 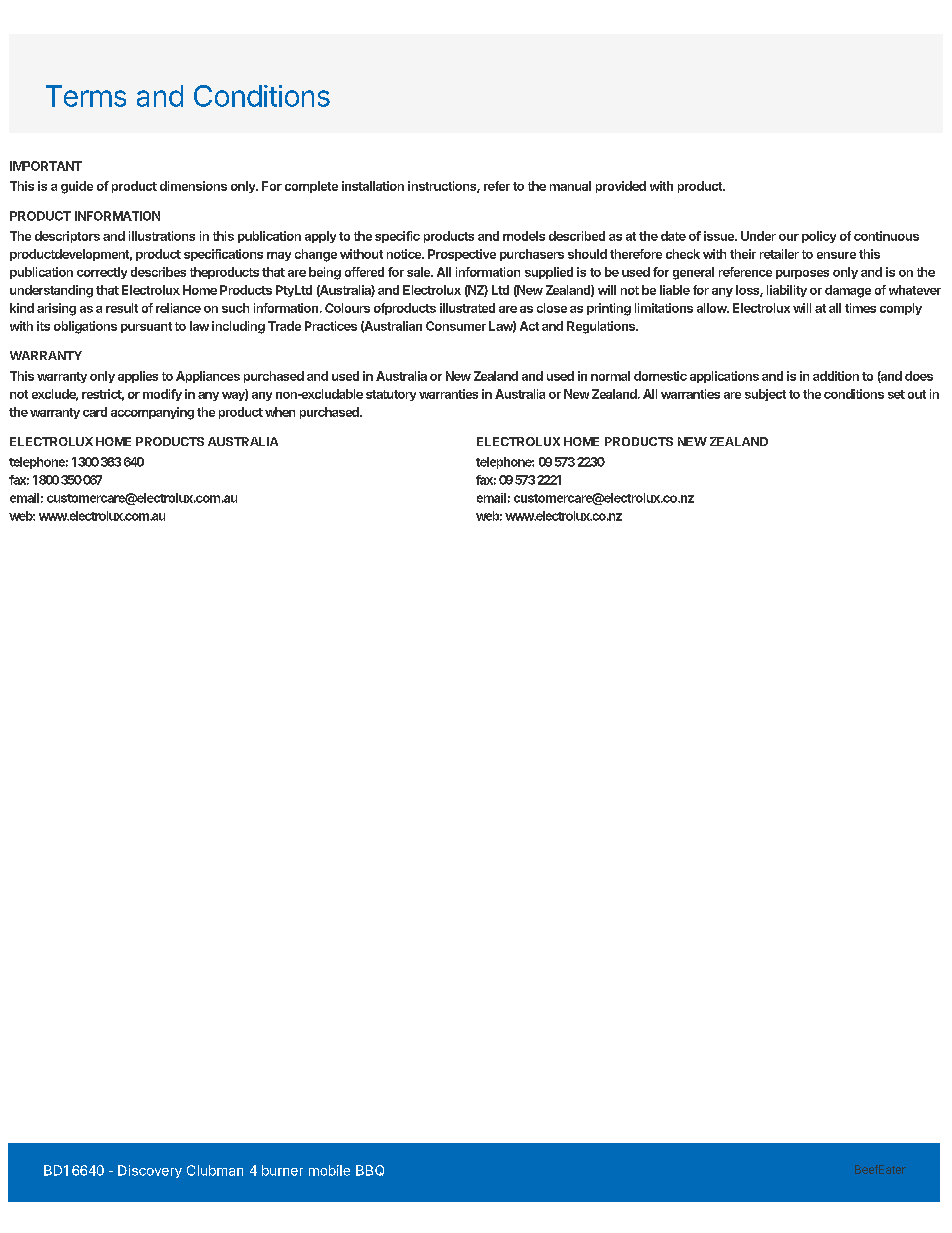 I want to click on statutory, so click(x=391, y=395).
